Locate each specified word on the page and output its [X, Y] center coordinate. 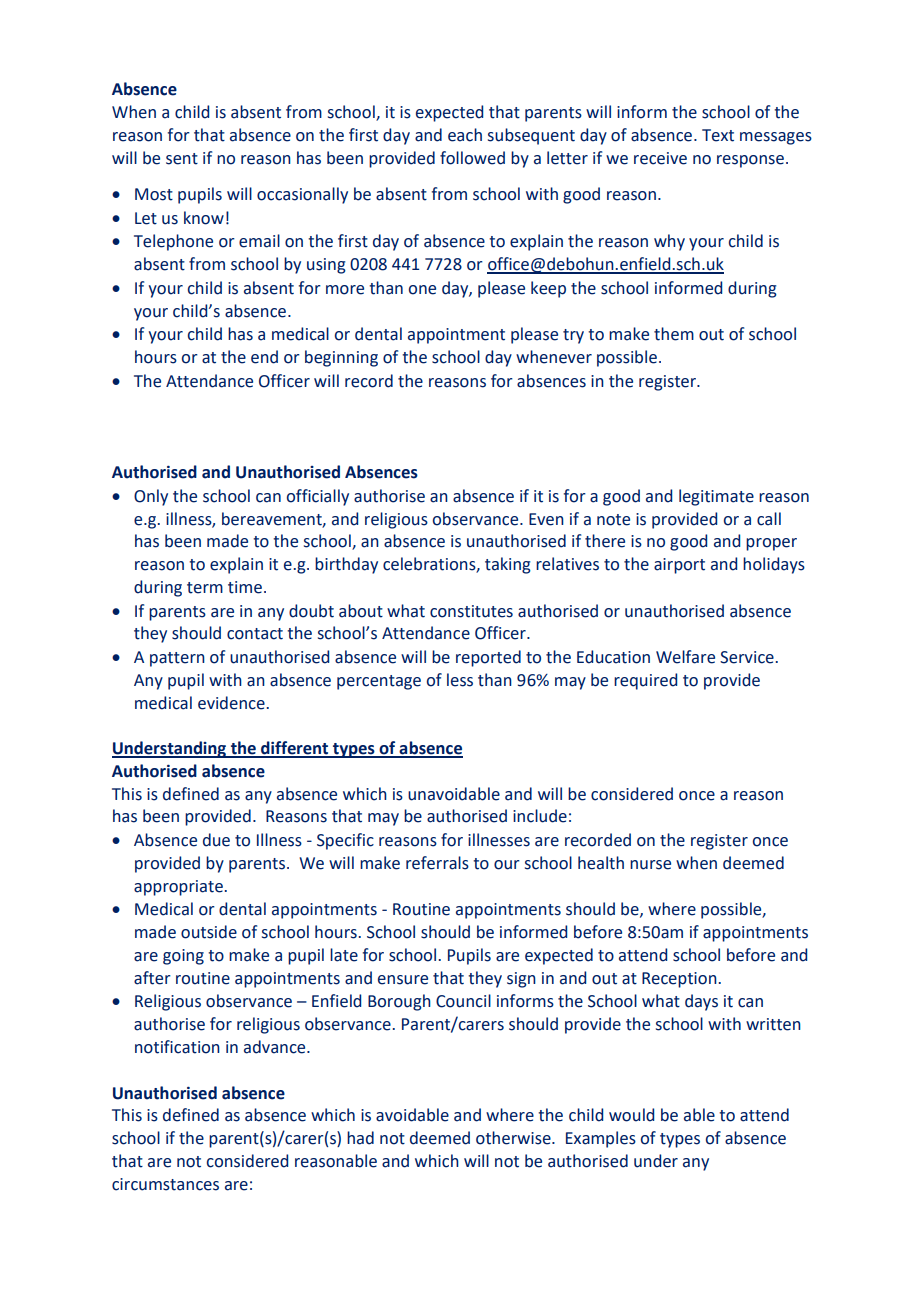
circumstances [165, 1184]
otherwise [514, 1138]
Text [718, 135]
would [631, 1115]
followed [472, 158]
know [204, 218]
